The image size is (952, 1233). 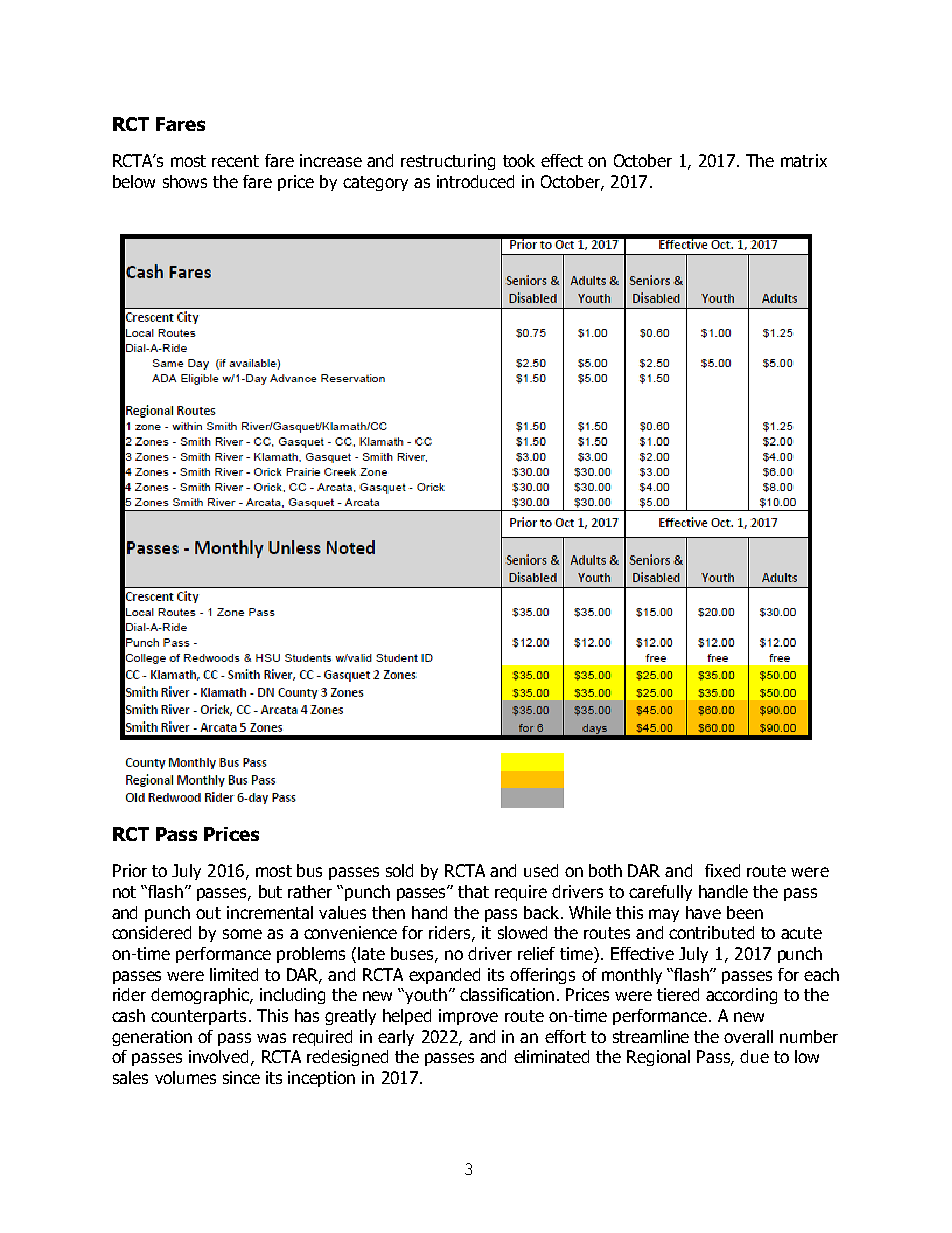 What do you see at coordinates (475, 181) in the image?
I see `introduced` at bounding box center [475, 181].
